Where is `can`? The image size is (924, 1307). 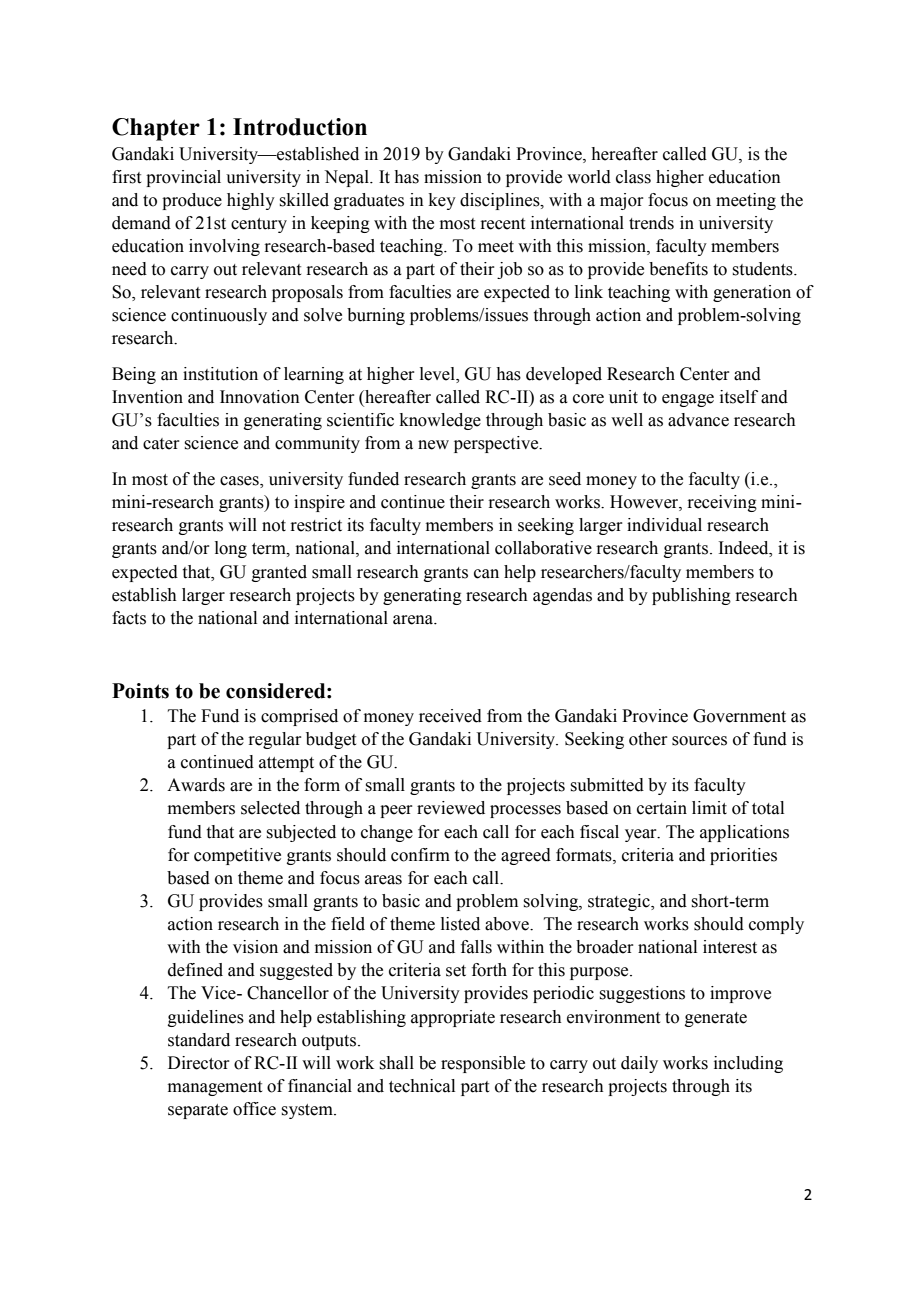 can is located at coordinates (486, 574).
